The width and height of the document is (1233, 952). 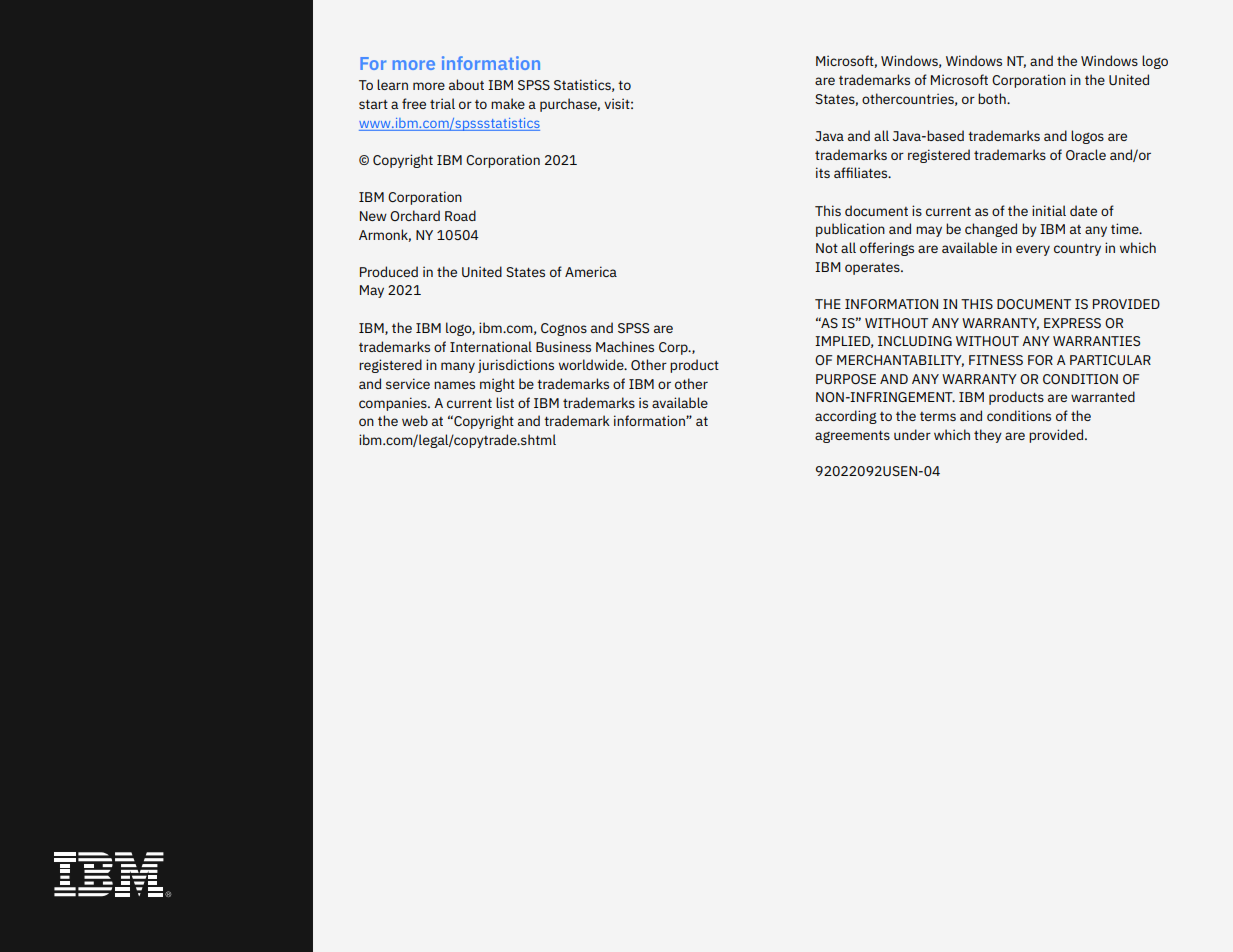 I want to click on Produced, so click(x=389, y=271).
